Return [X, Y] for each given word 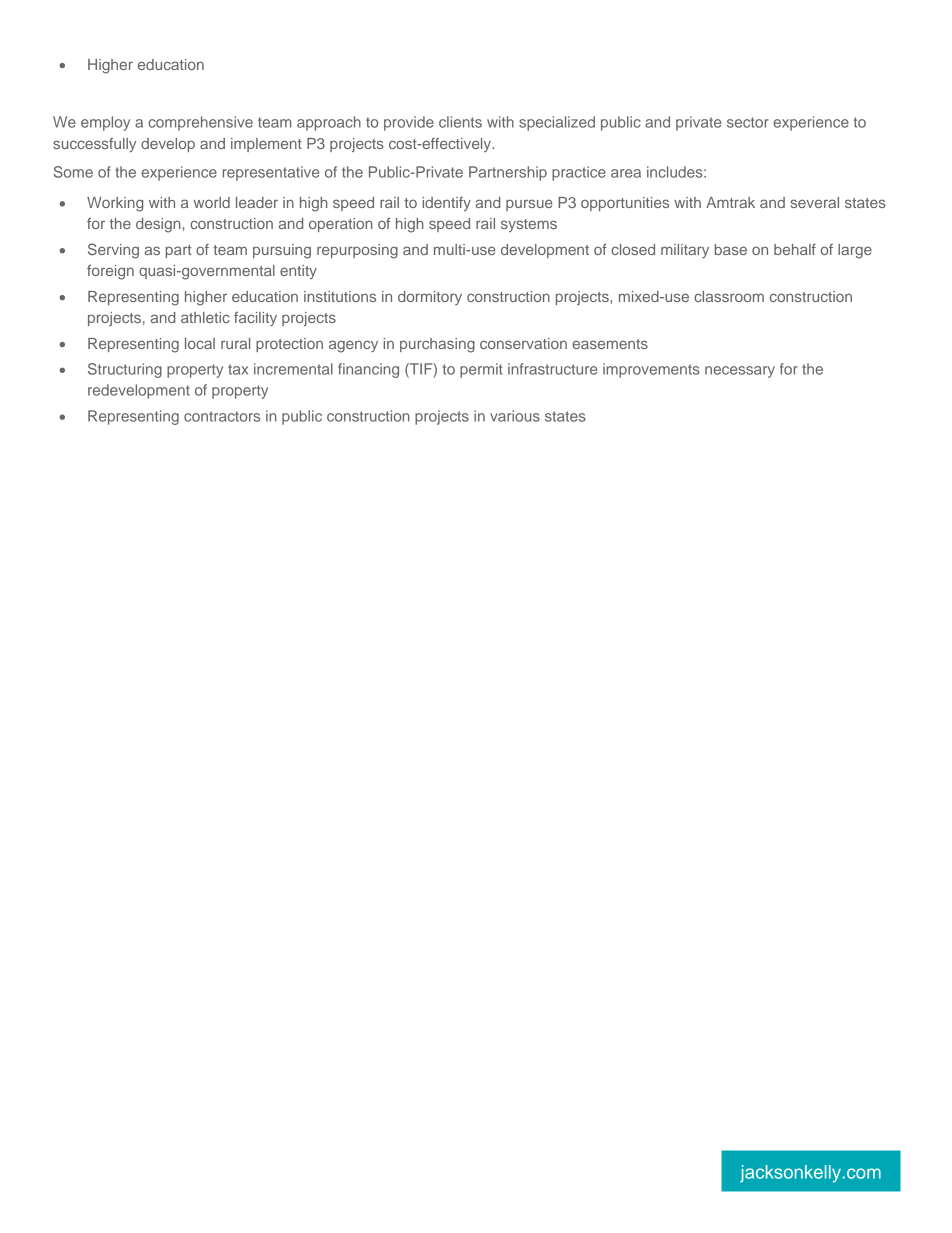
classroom [729, 296]
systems [529, 225]
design [158, 225]
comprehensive [200, 123]
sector [748, 122]
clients [460, 122]
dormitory [430, 298]
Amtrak [730, 202]
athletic [205, 317]
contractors [222, 416]
